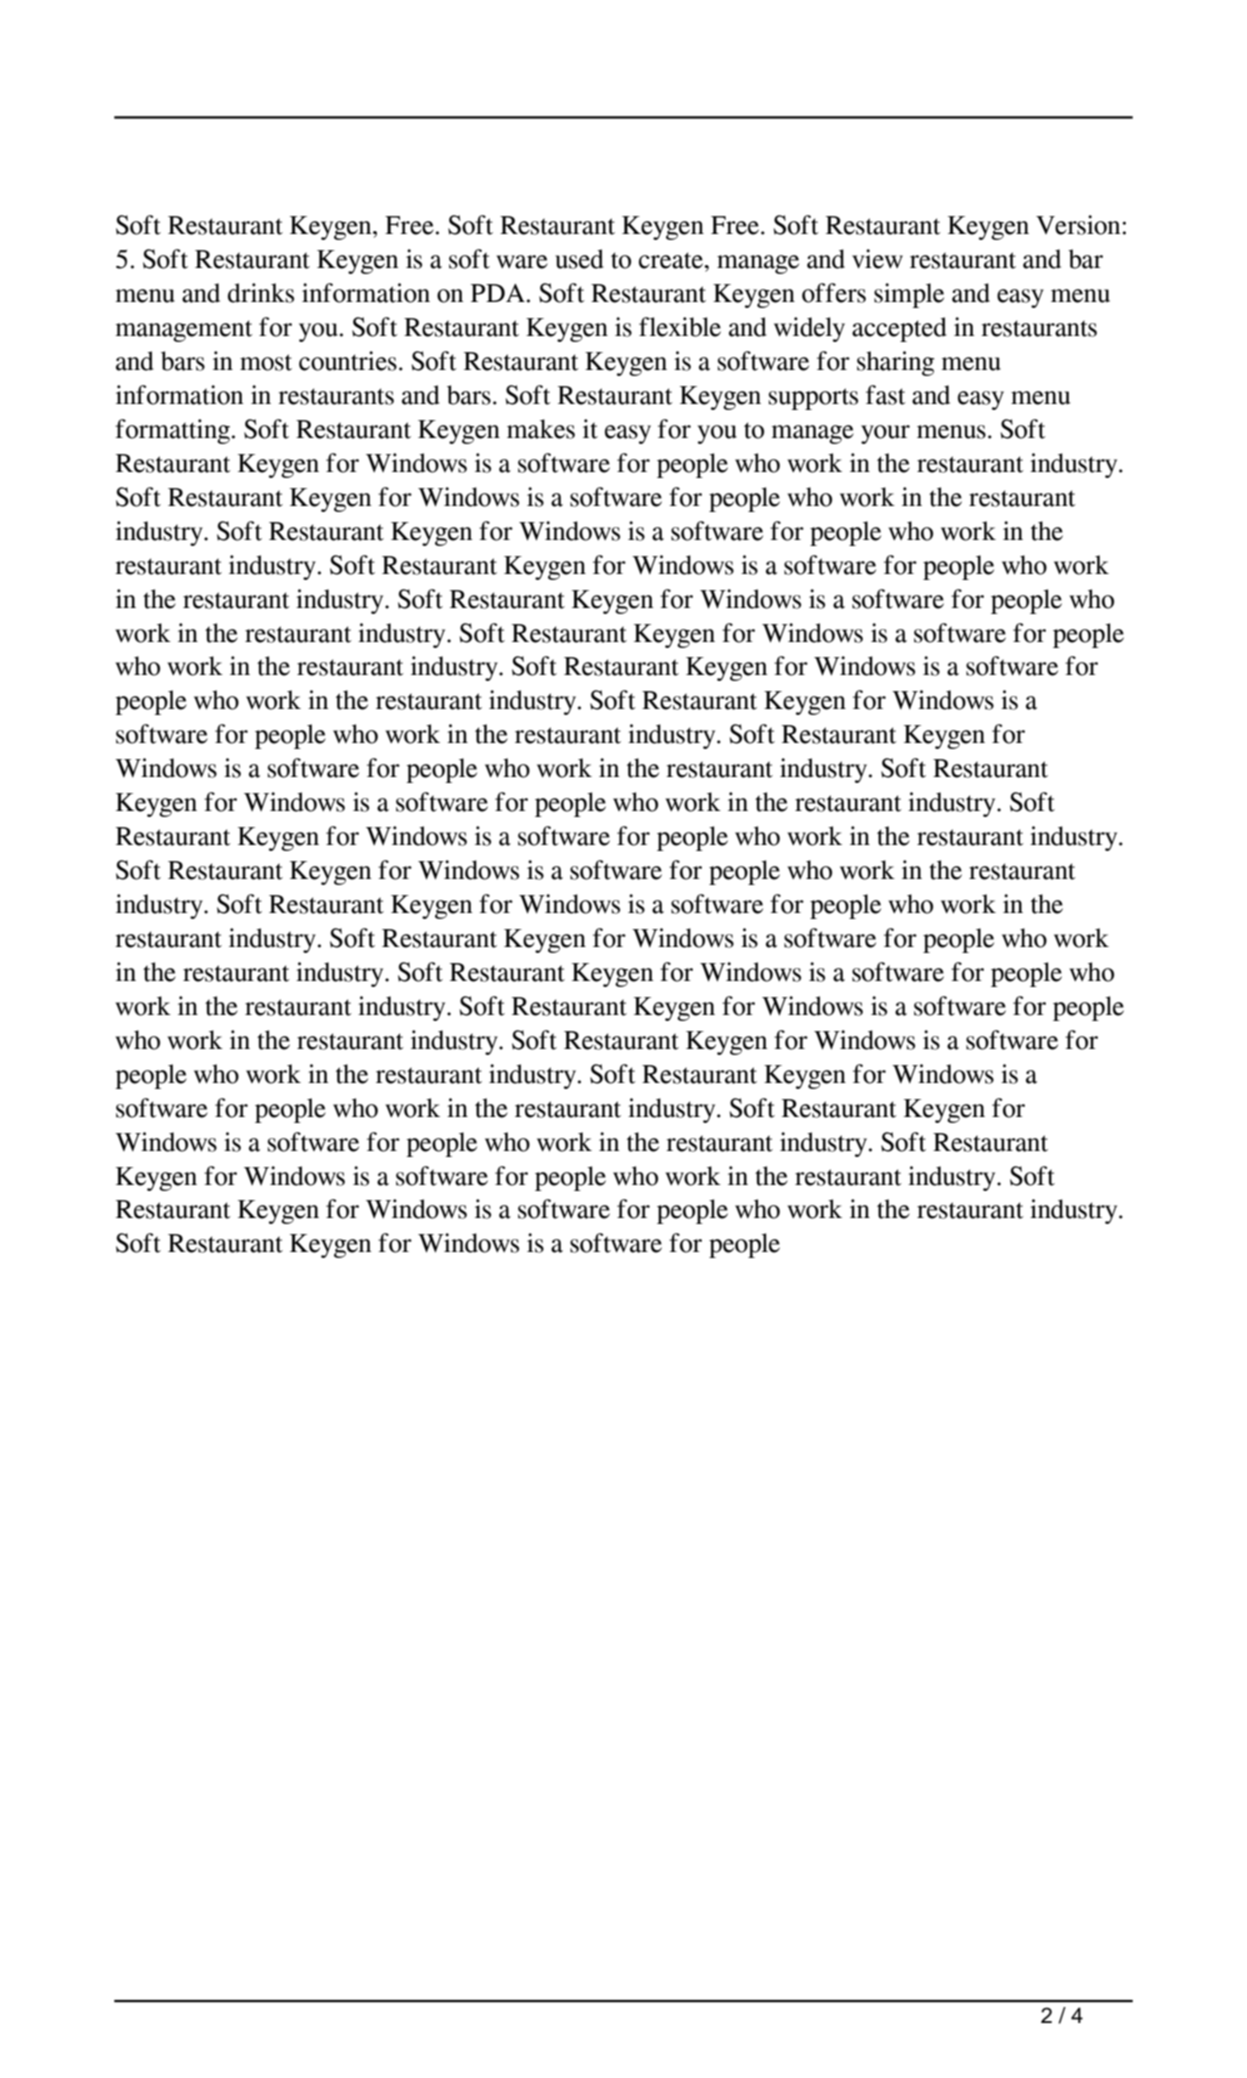  I want to click on formatting, so click(172, 431).
